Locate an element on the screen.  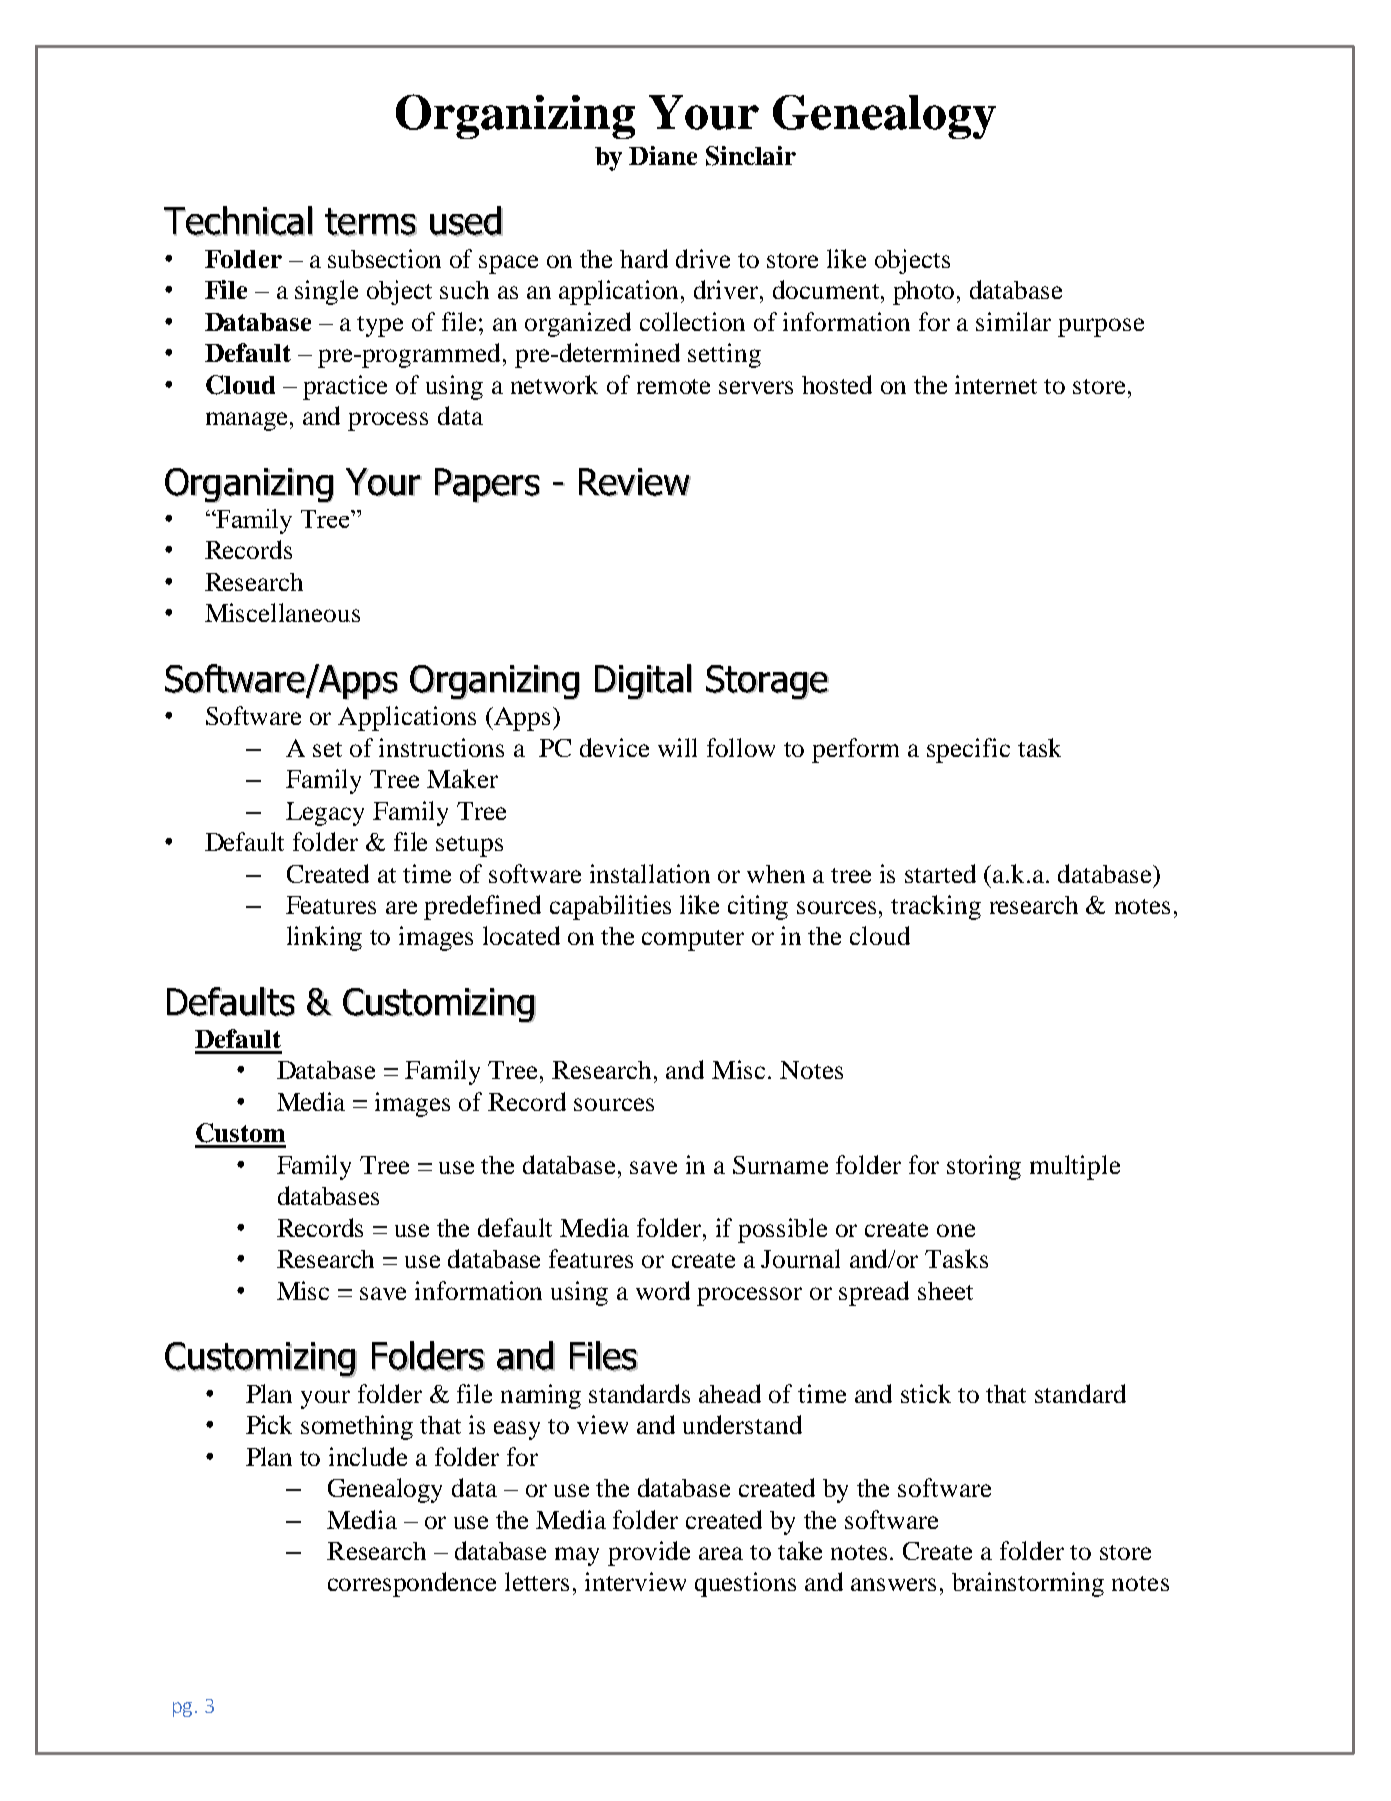
subsection is located at coordinates (384, 258).
